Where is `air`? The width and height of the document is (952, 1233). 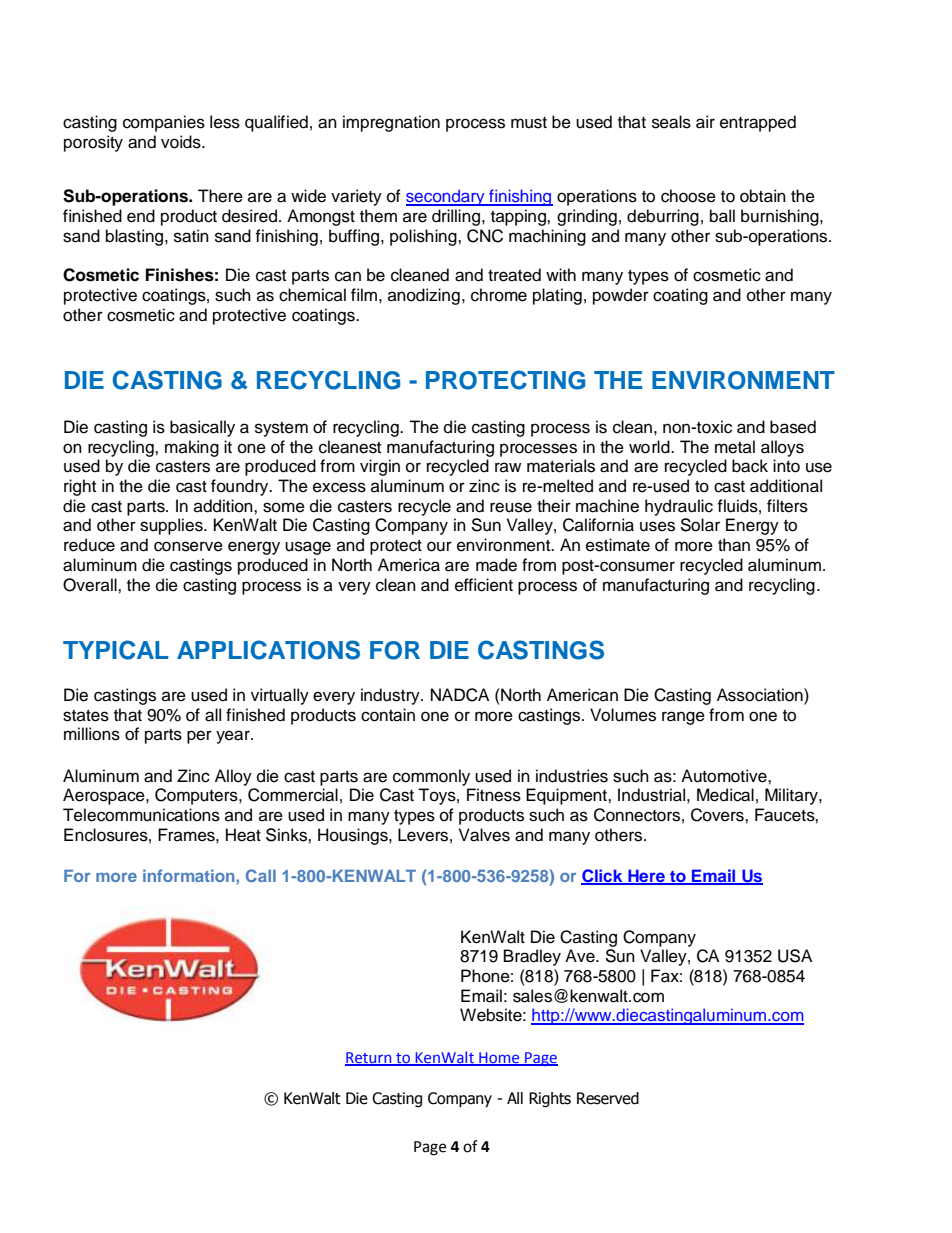 air is located at coordinates (705, 122).
